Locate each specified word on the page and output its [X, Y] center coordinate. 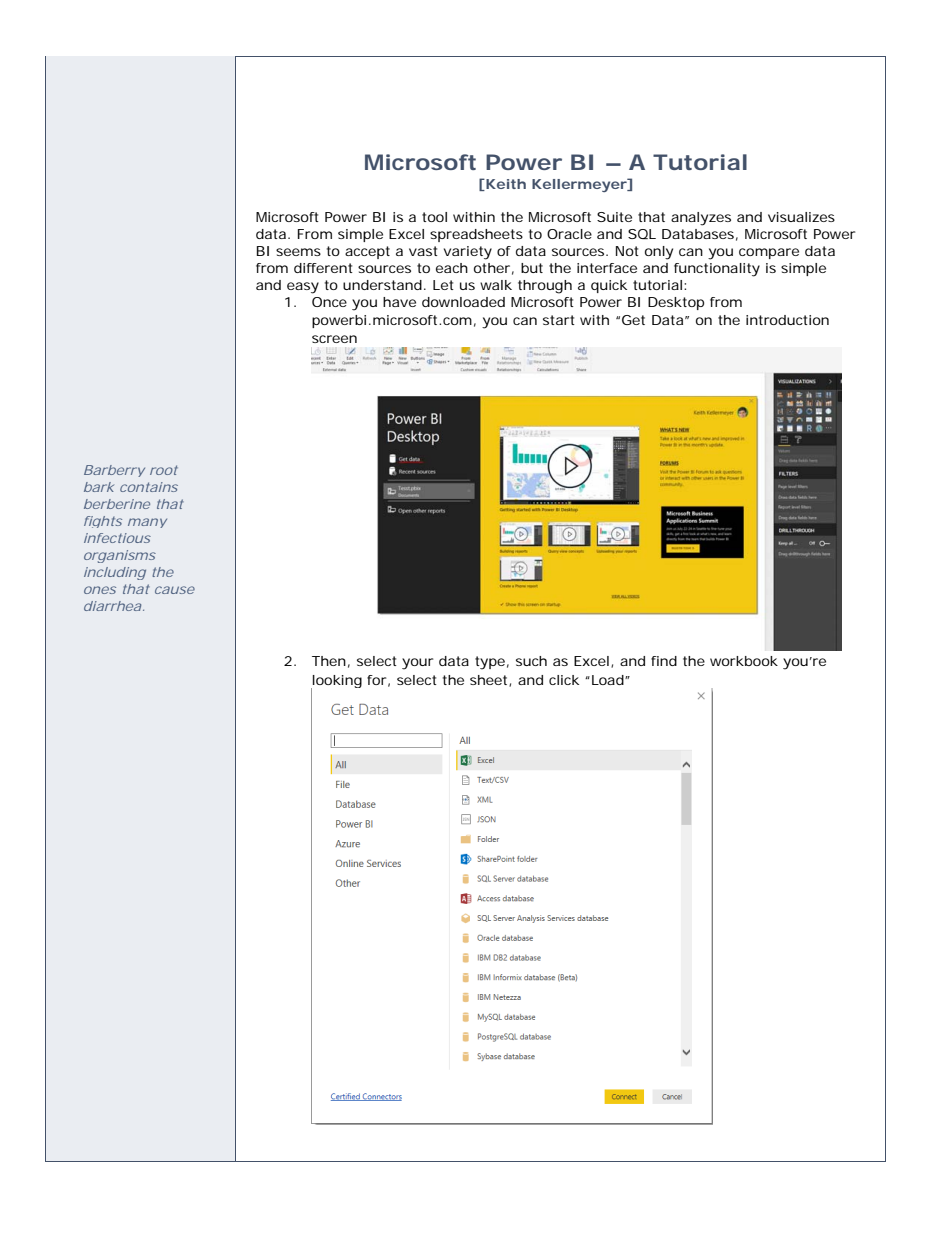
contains [149, 487]
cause [175, 590]
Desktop [676, 303]
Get [633, 320]
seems [298, 252]
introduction [787, 320]
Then [329, 661]
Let [443, 285]
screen [334, 339]
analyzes [701, 219]
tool [434, 217]
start [559, 320]
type [490, 663]
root [164, 470]
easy [303, 288]
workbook [744, 661]
